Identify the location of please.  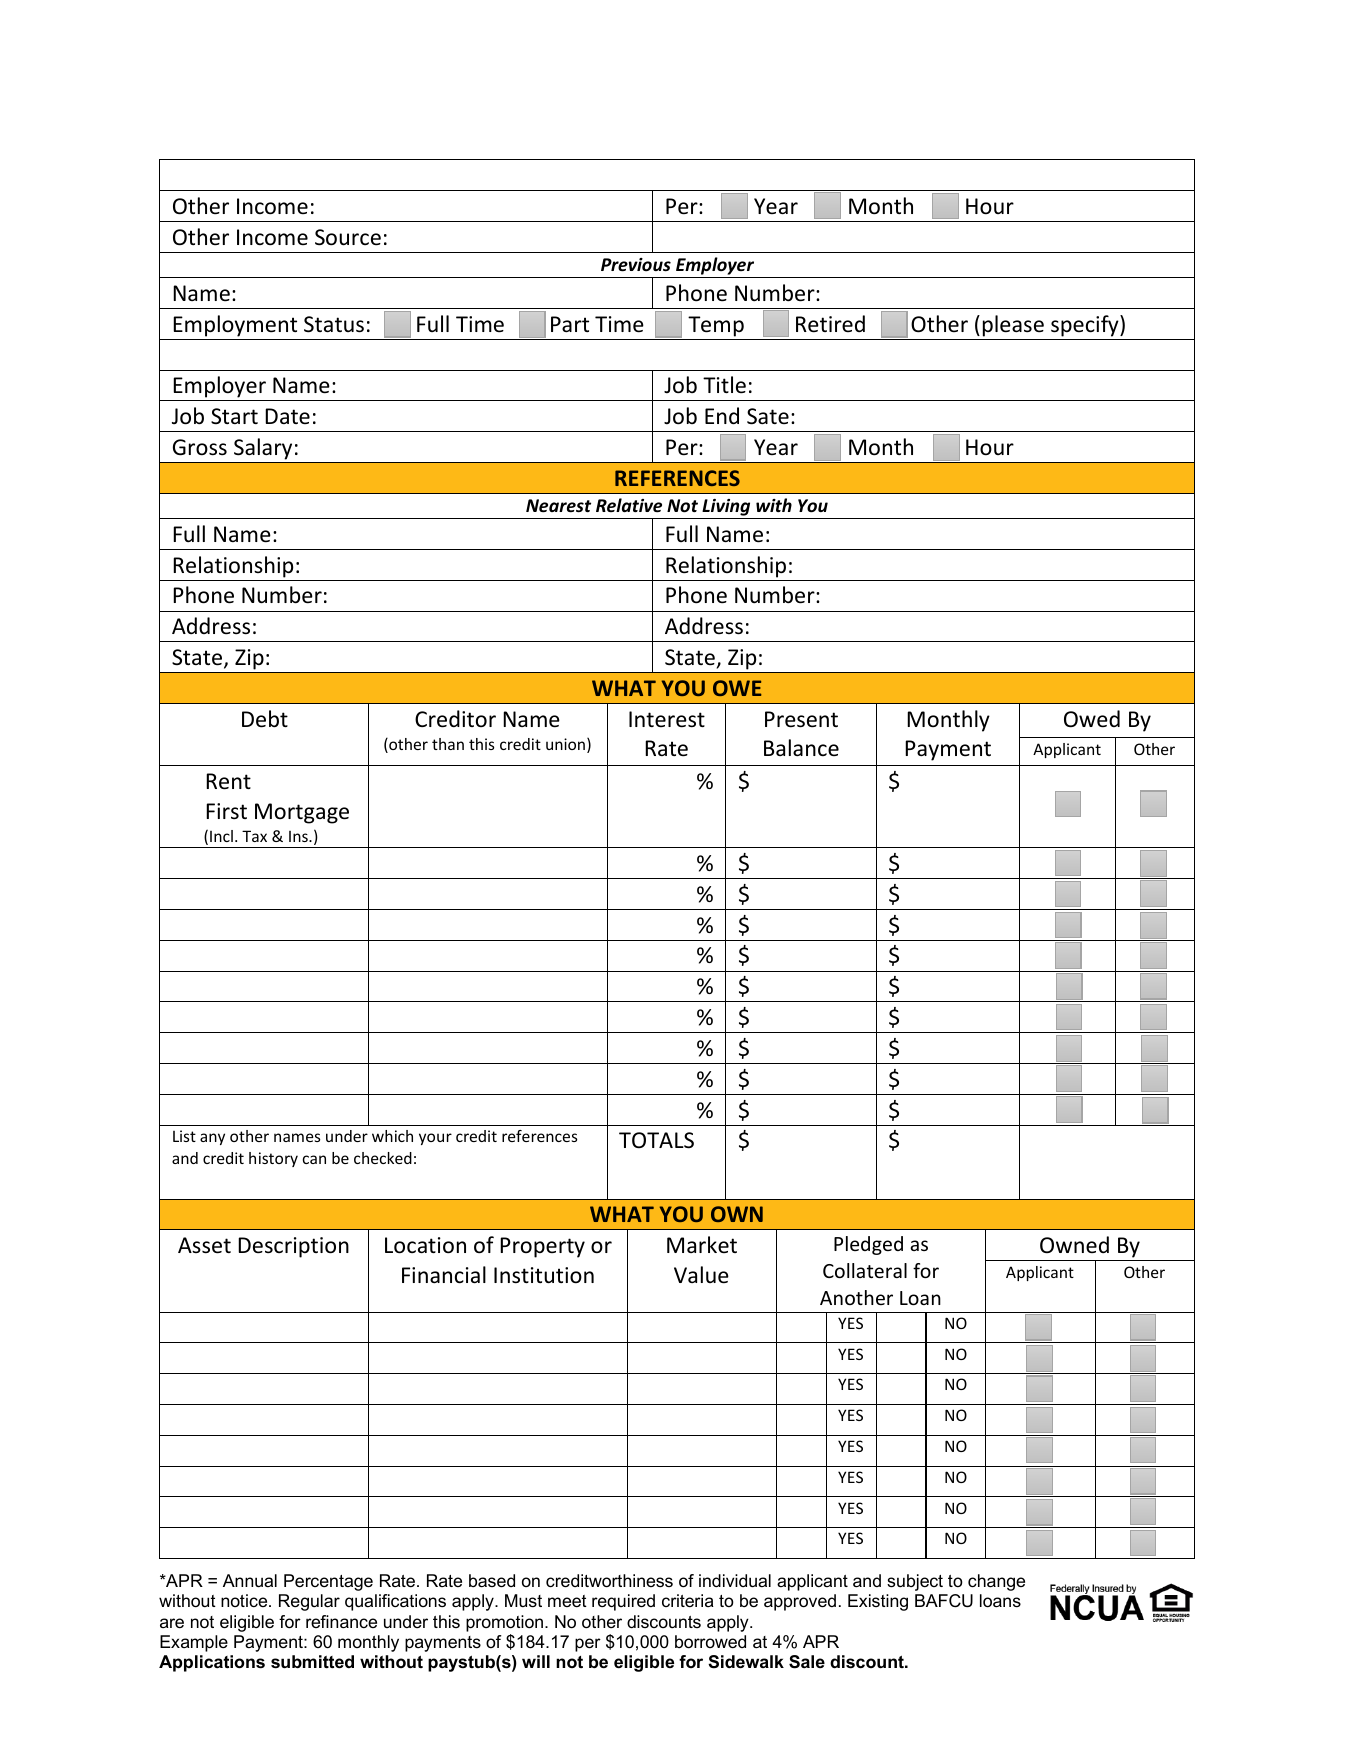
(1013, 326).
